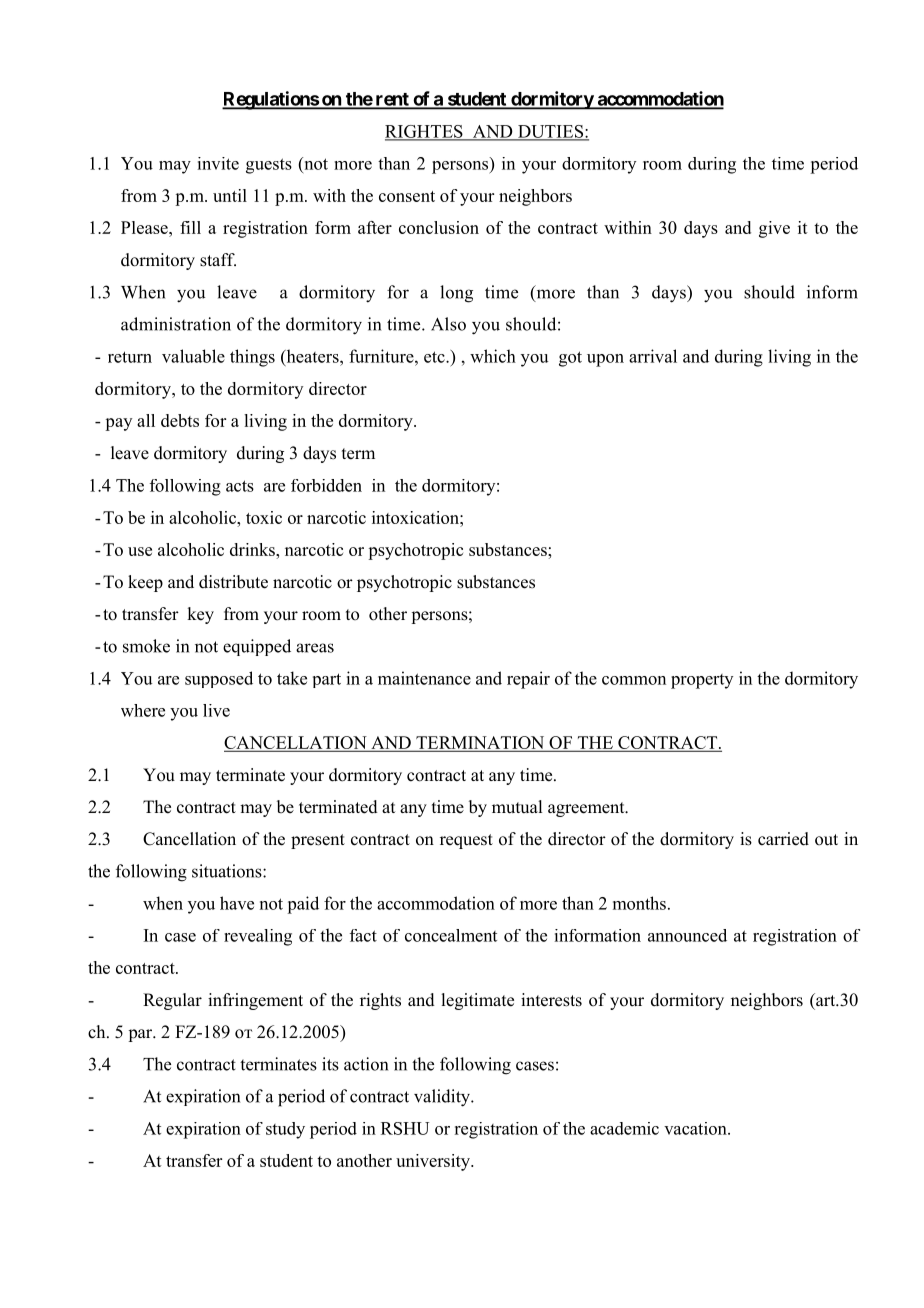  What do you see at coordinates (702, 681) in the screenshot?
I see `property` at bounding box center [702, 681].
